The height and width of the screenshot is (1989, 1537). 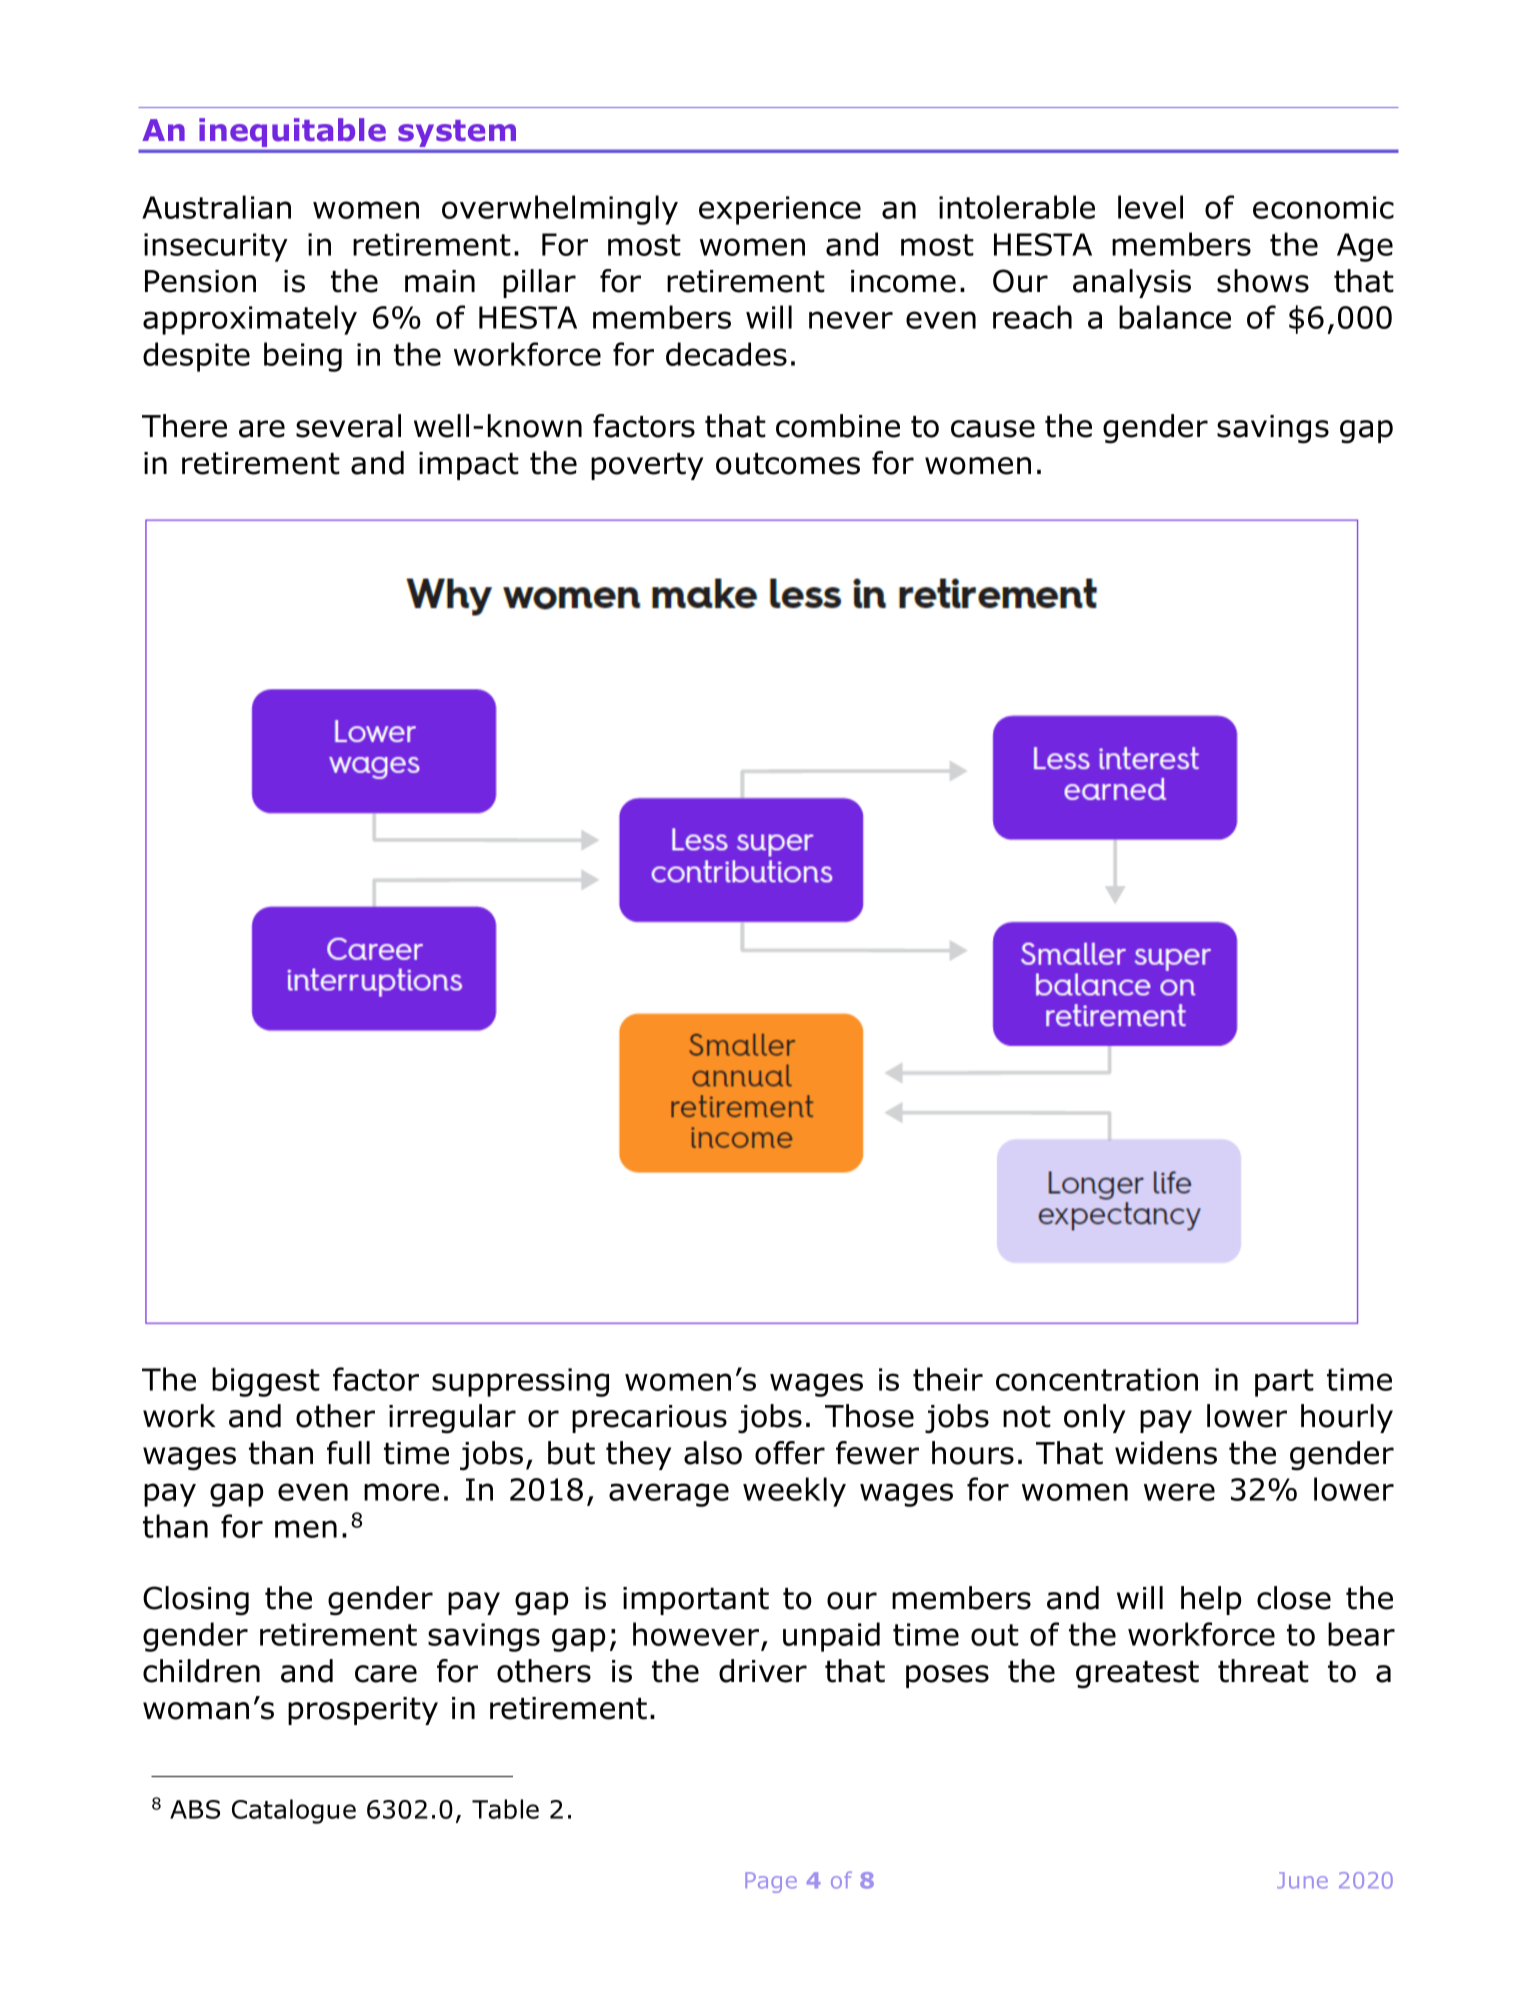 I want to click on Those, so click(x=869, y=1416).
